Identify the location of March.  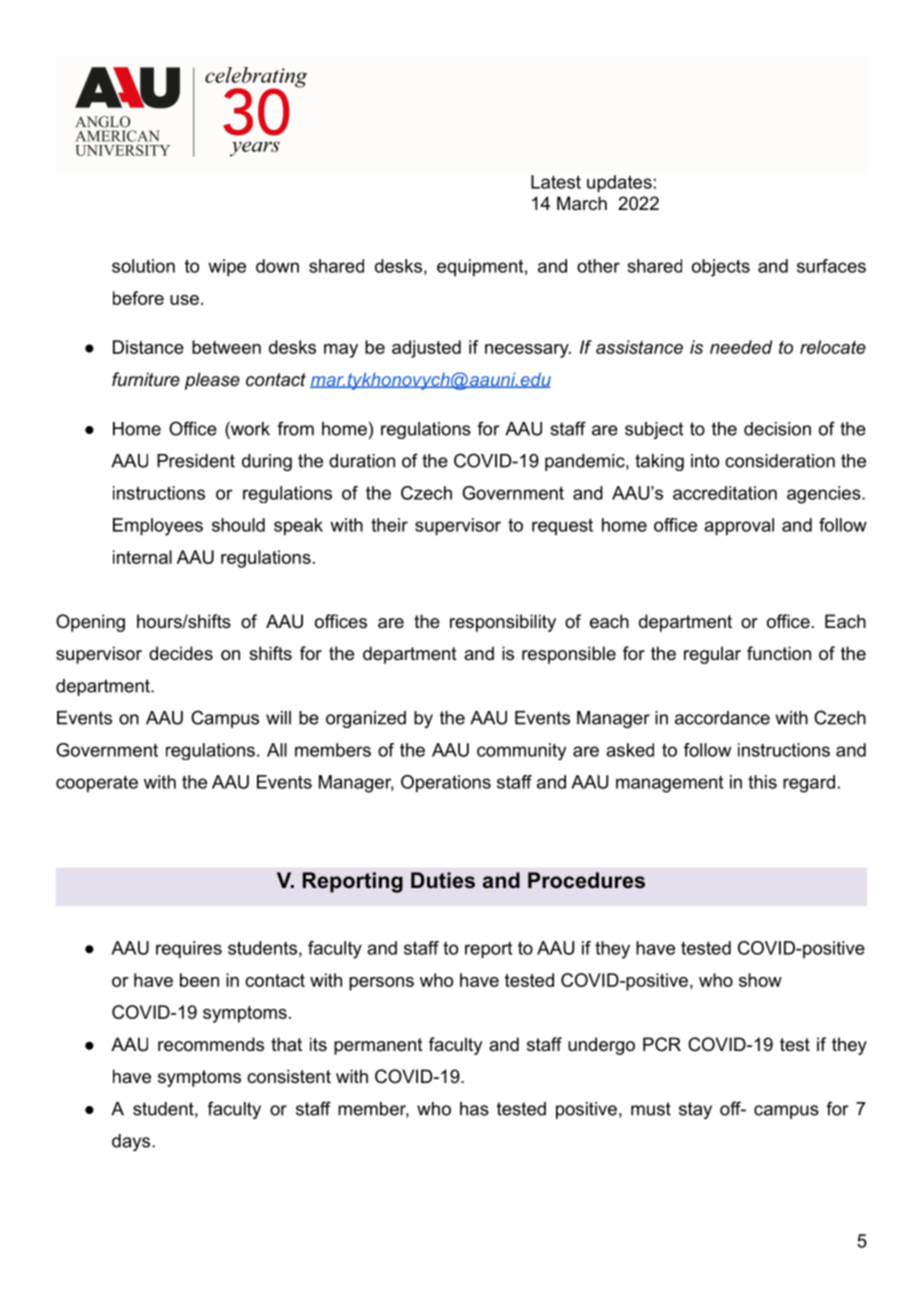
(582, 203).
